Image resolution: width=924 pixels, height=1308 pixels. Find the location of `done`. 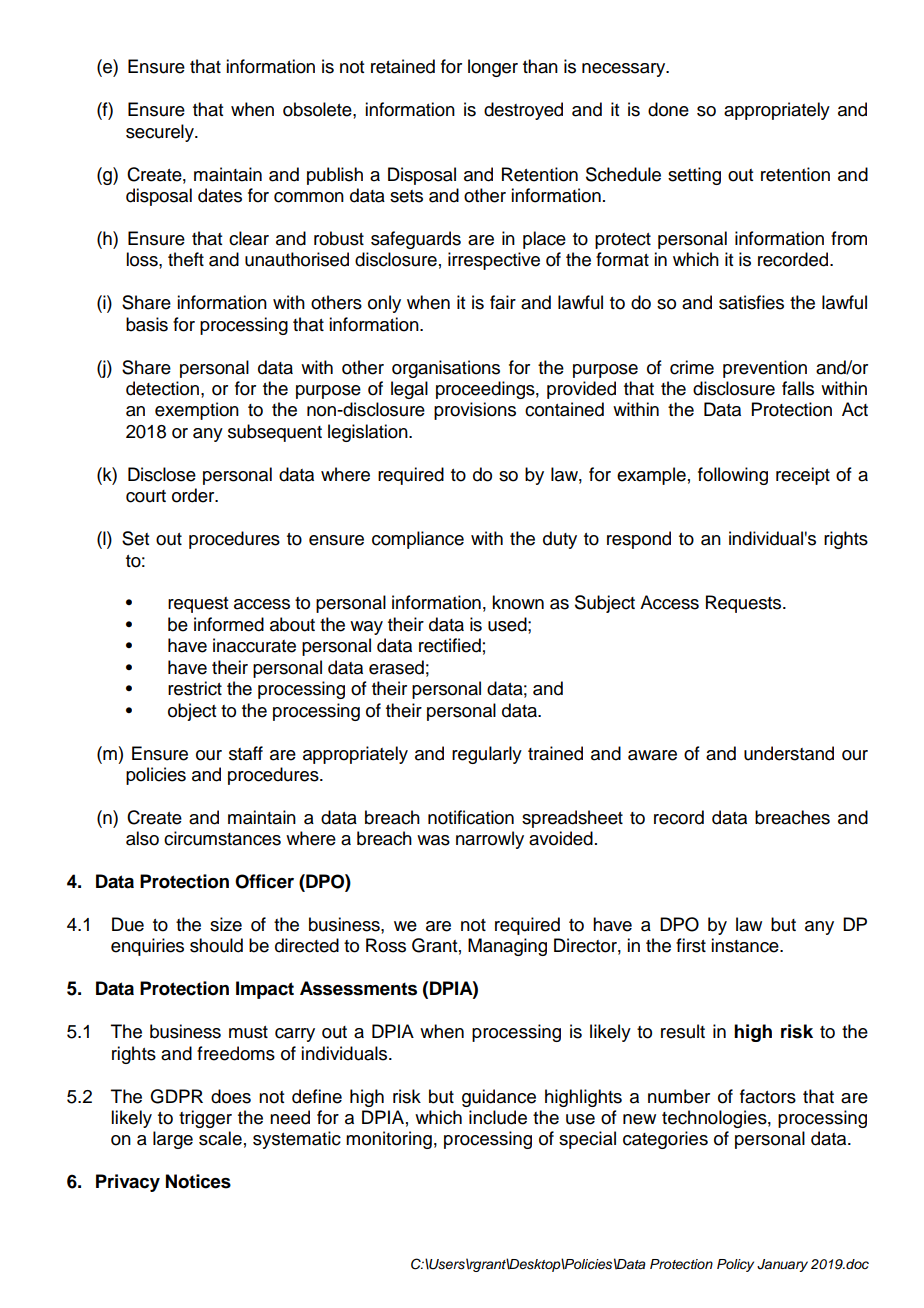

done is located at coordinates (668, 109).
